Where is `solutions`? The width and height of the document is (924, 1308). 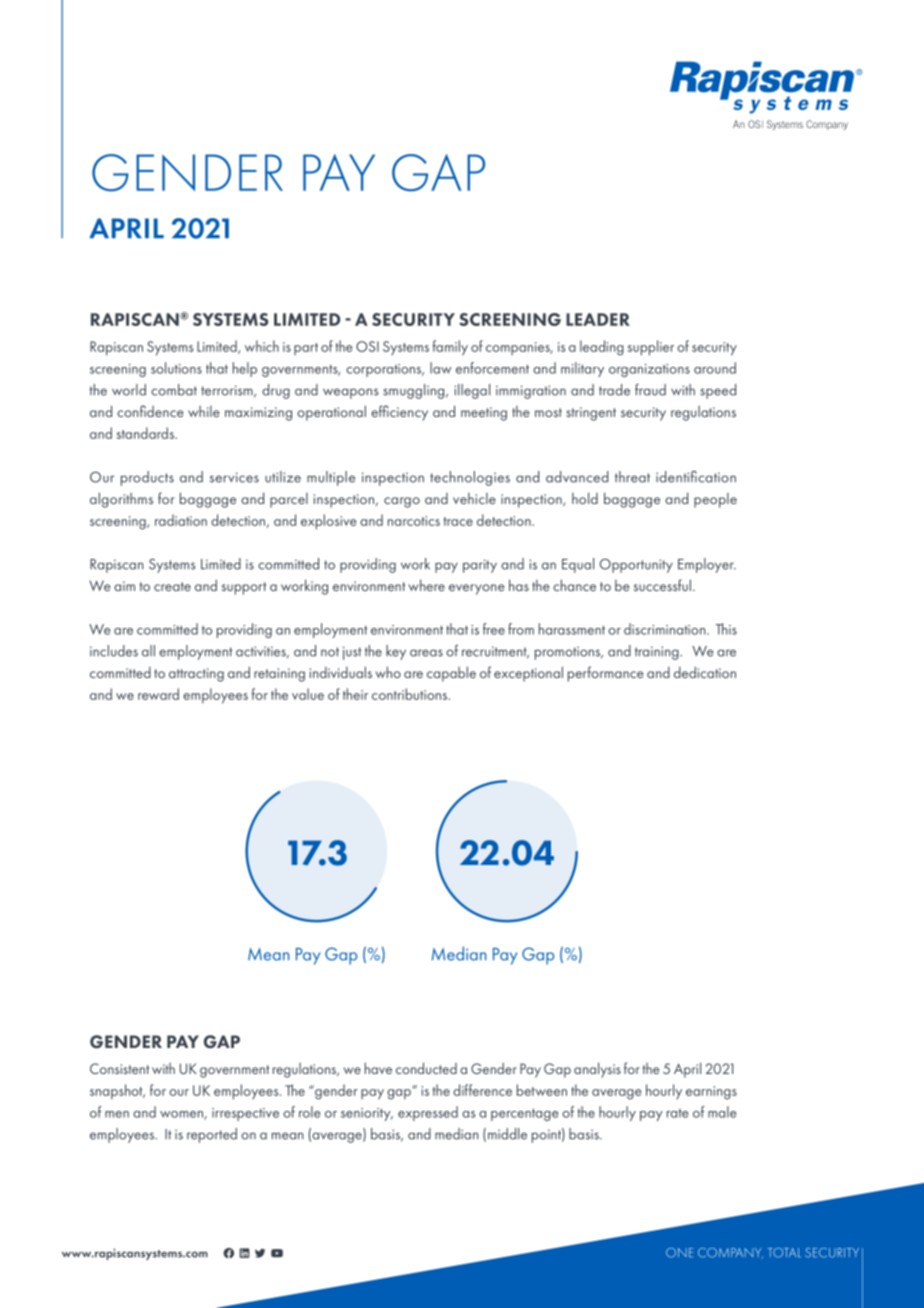
solutions is located at coordinates (176, 368).
